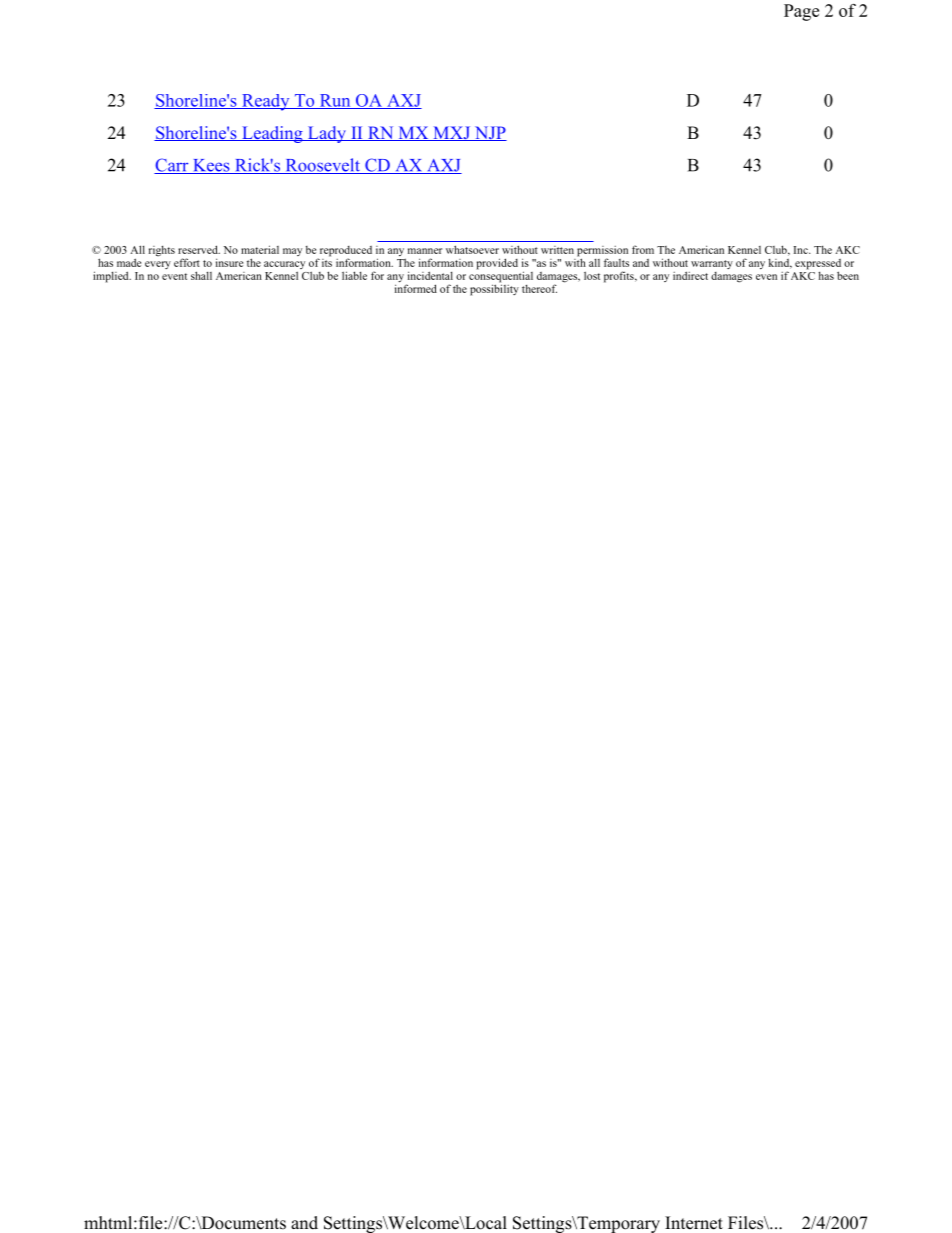 Image resolution: width=952 pixels, height=1233 pixels. Describe the element at coordinates (112, 277) in the document. I see `implied` at that location.
